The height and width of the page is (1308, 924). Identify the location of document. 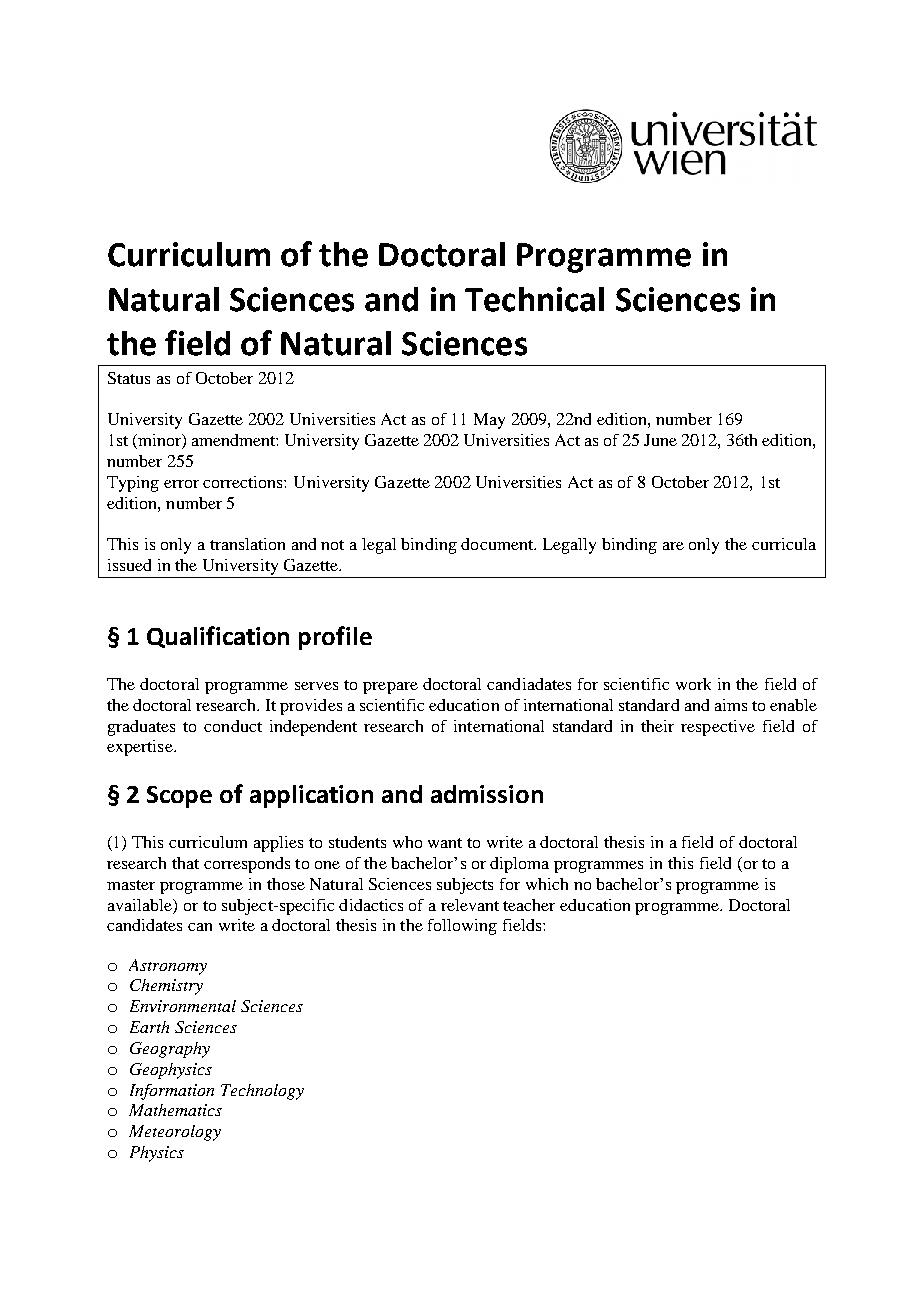
(498, 544).
